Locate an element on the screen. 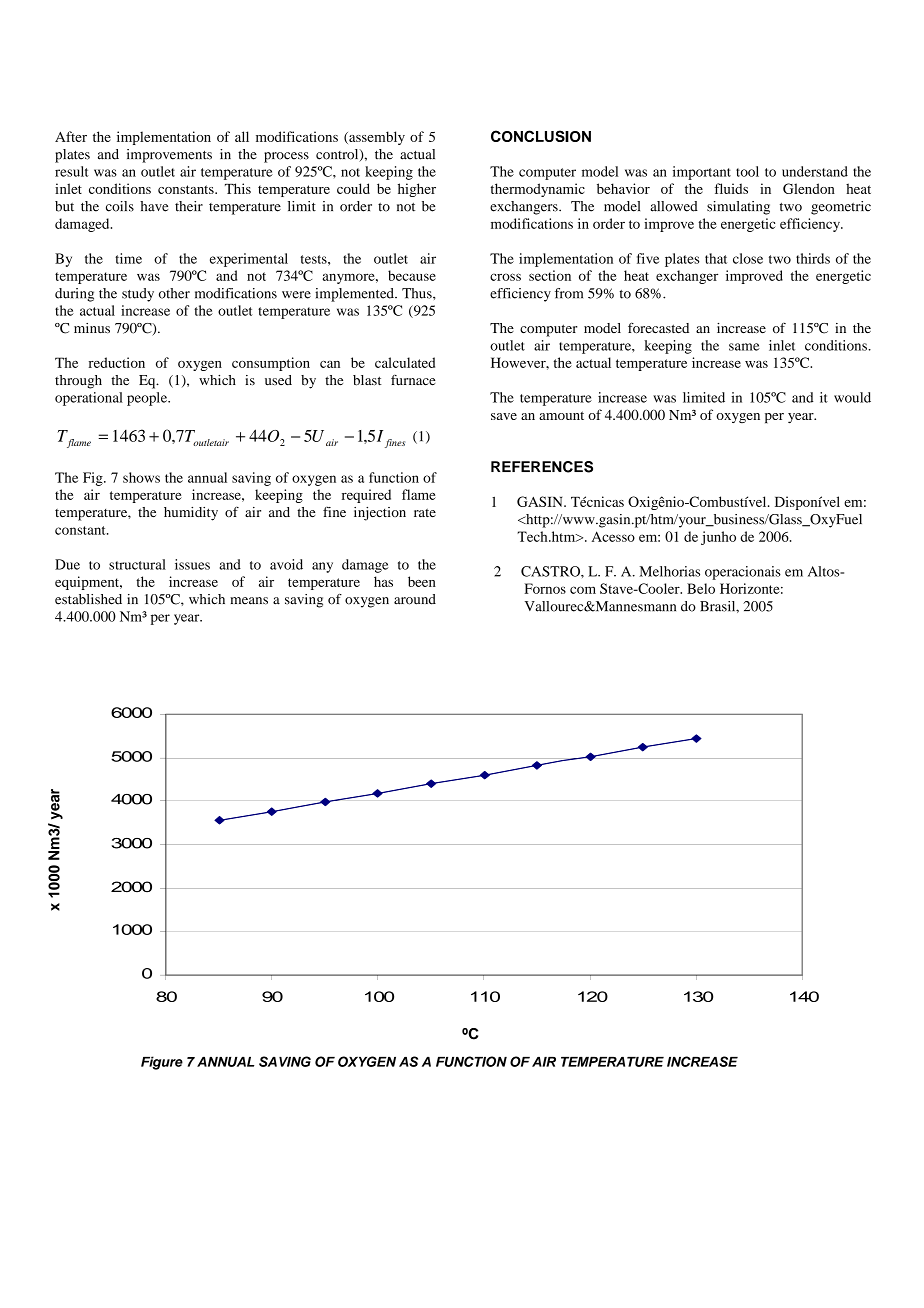 Image resolution: width=924 pixels, height=1308 pixels. REFERENCES is located at coordinates (542, 467).
